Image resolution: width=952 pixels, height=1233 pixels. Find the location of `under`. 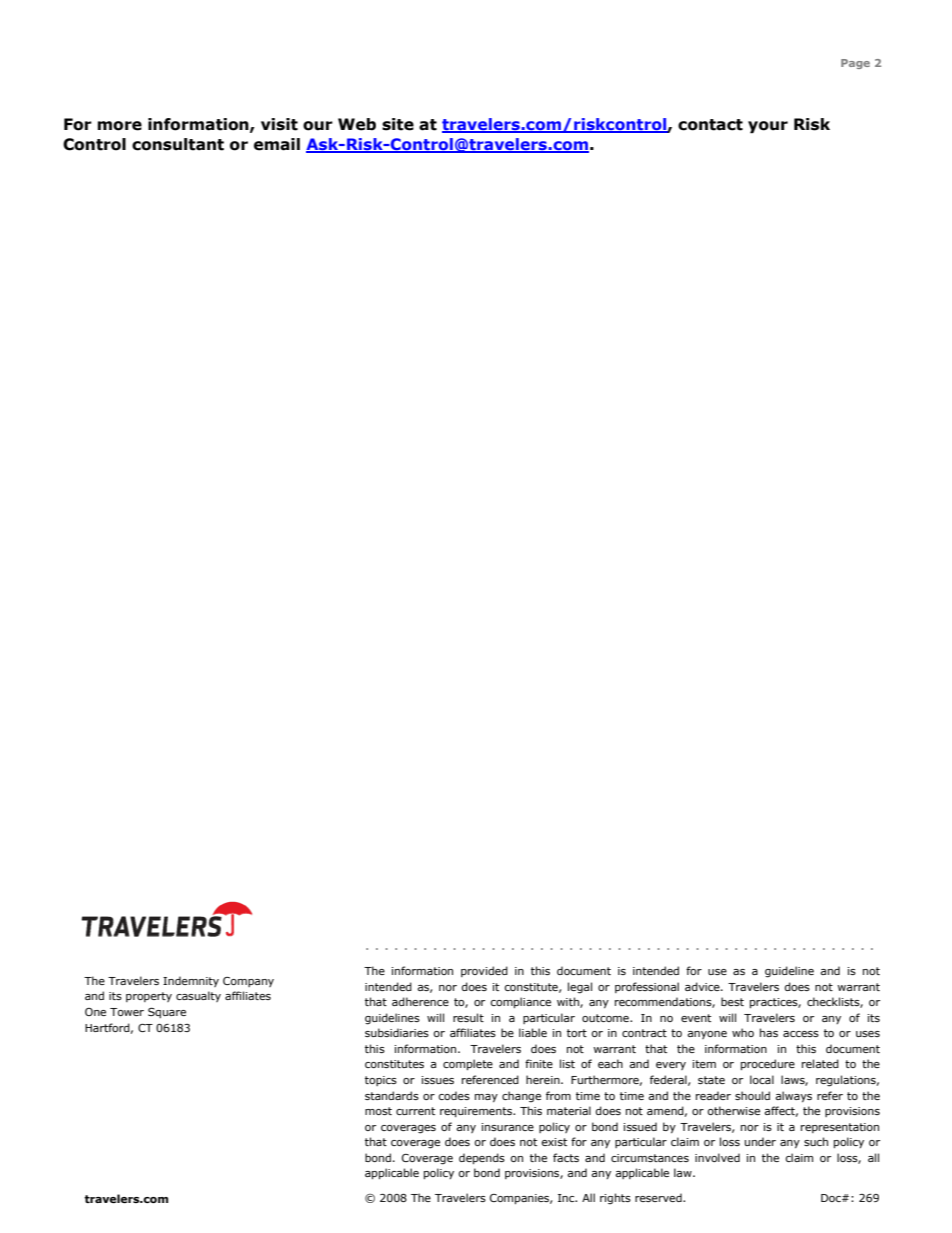

under is located at coordinates (760, 1141).
